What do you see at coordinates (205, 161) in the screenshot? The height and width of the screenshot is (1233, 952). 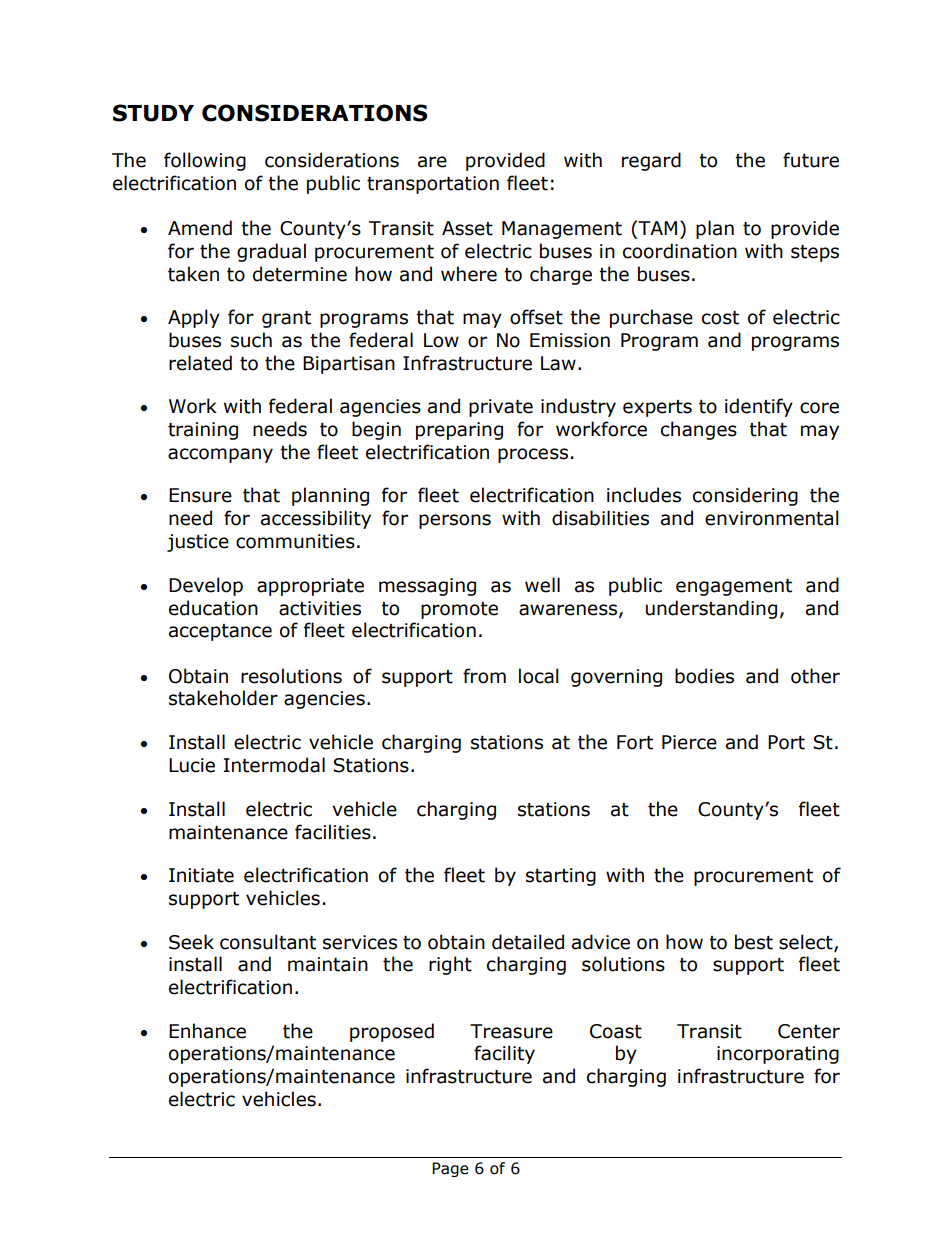 I see `following` at bounding box center [205, 161].
